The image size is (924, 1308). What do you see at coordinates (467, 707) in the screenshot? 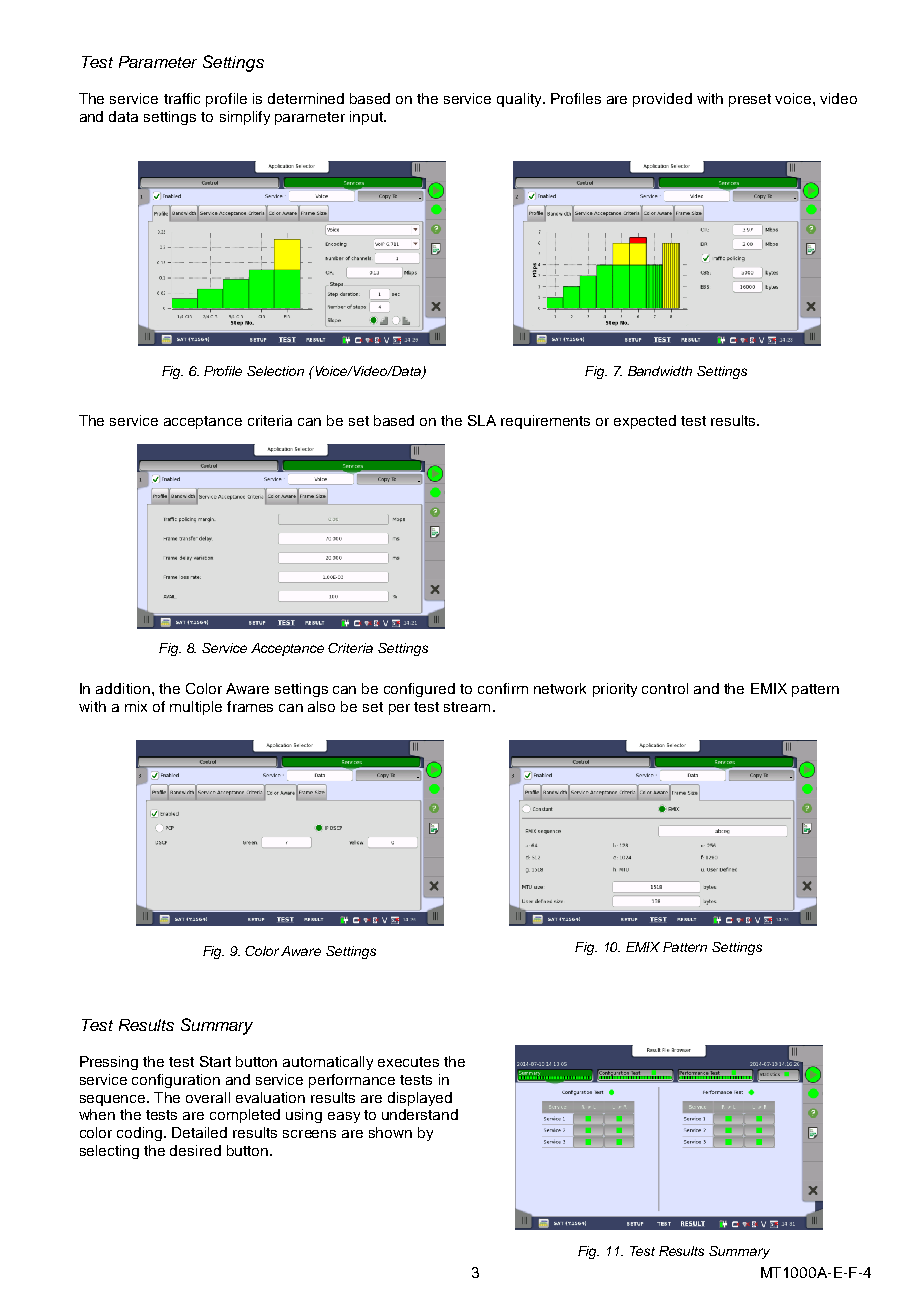
I see `stream` at bounding box center [467, 707].
